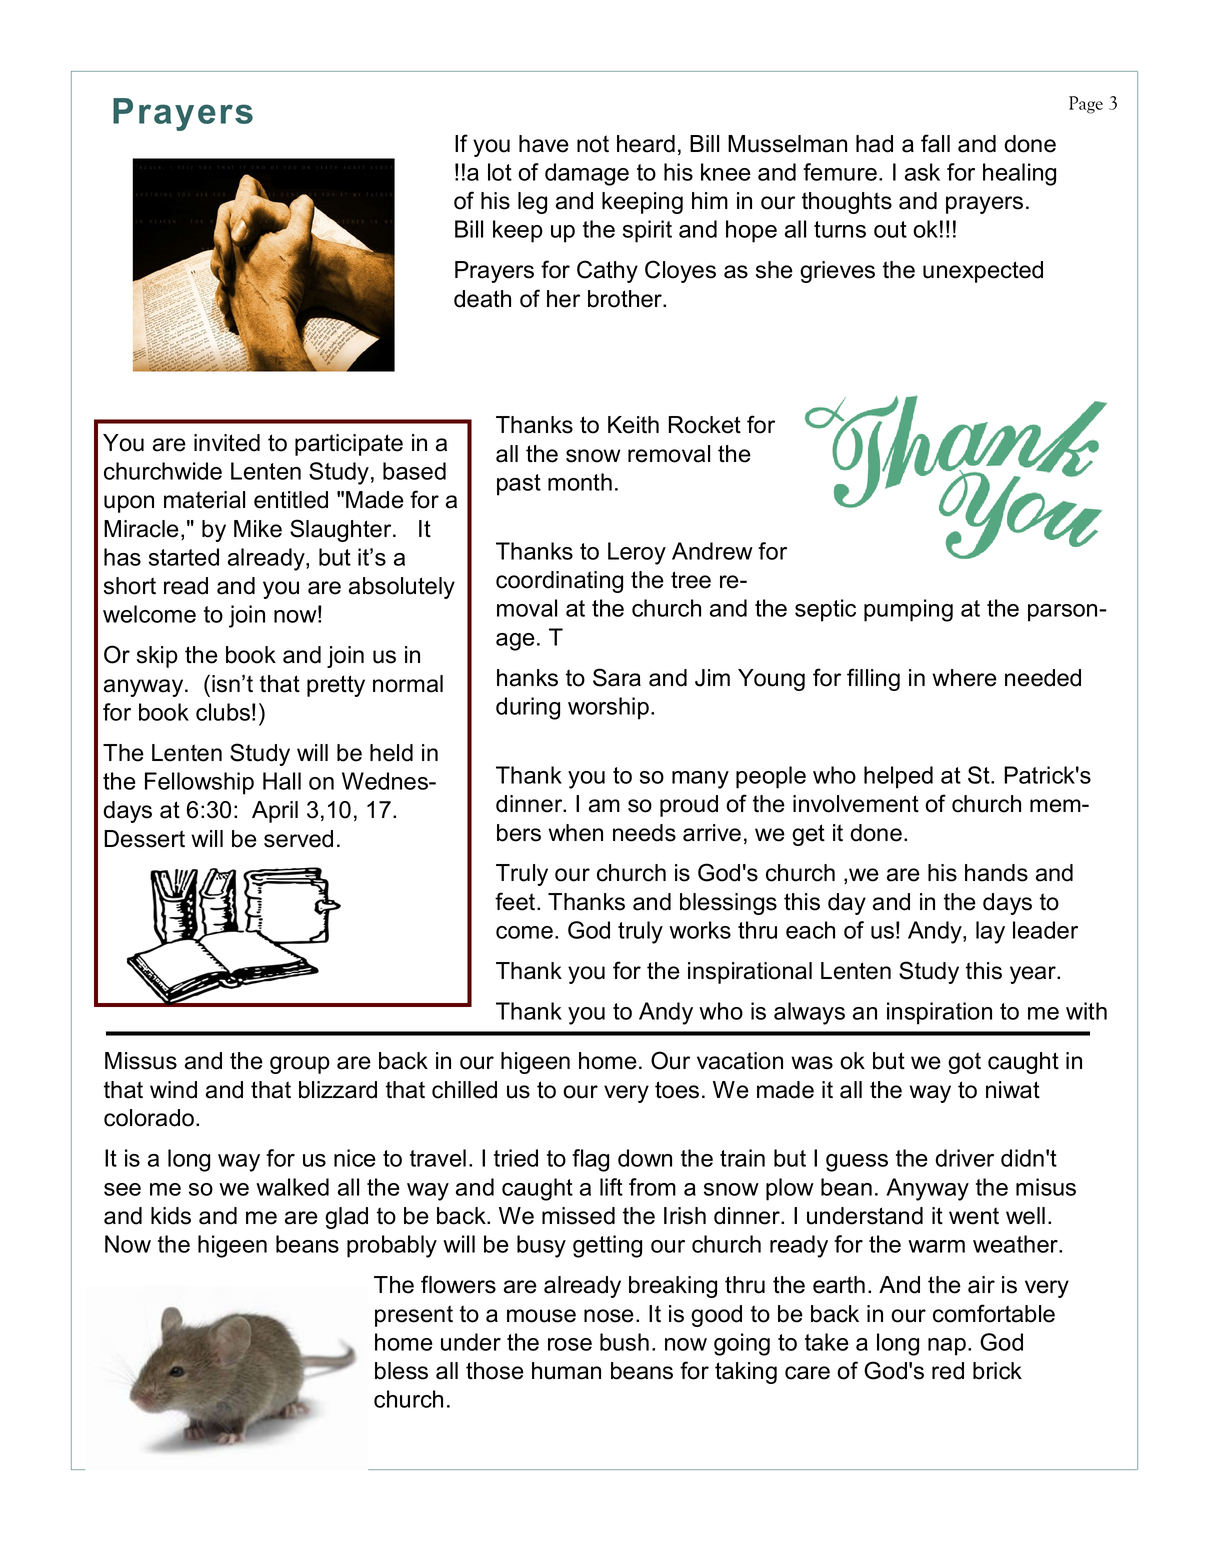 The width and height of the screenshot is (1209, 1564). I want to click on got, so click(964, 1063).
